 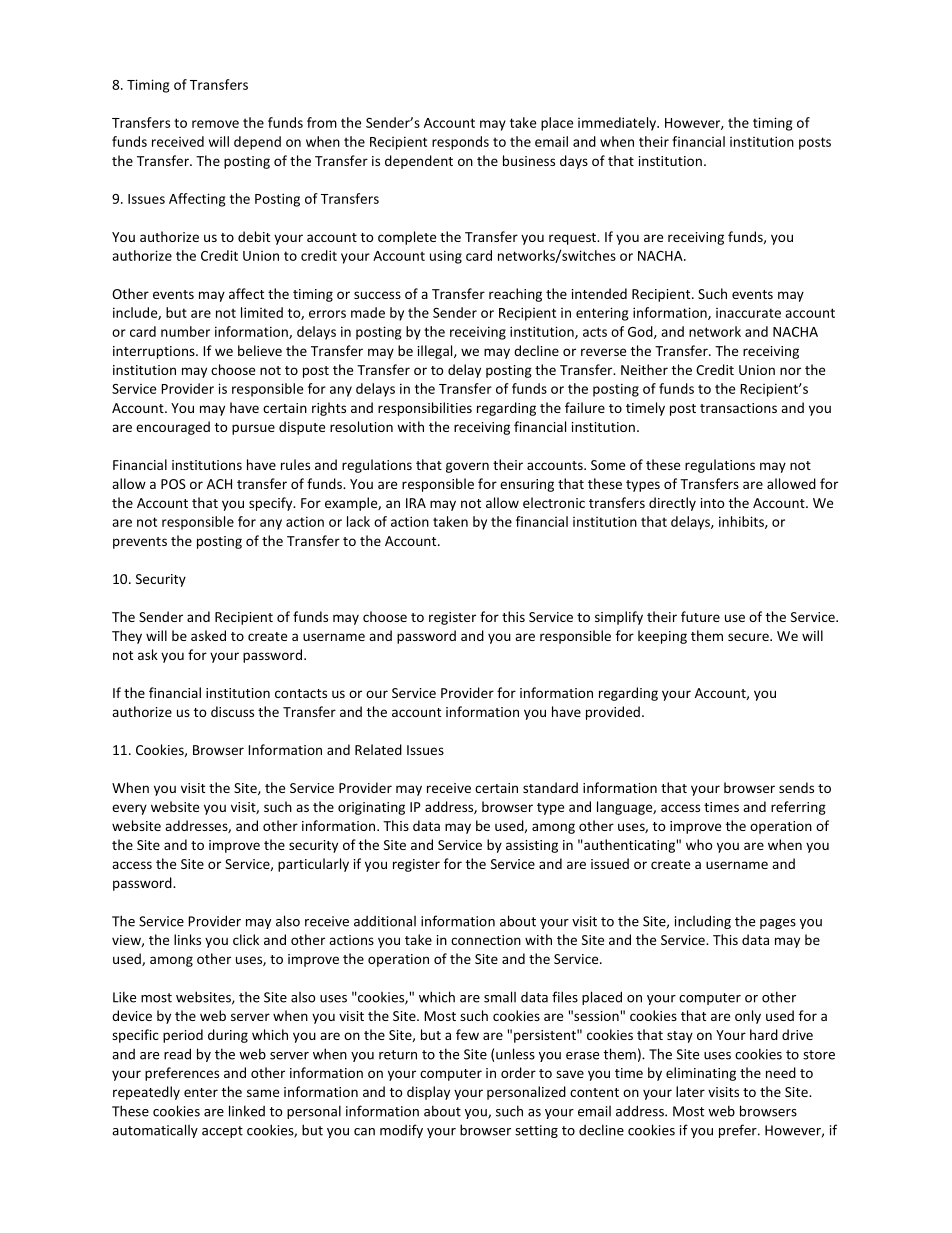 What do you see at coordinates (713, 503) in the document?
I see `into` at bounding box center [713, 503].
